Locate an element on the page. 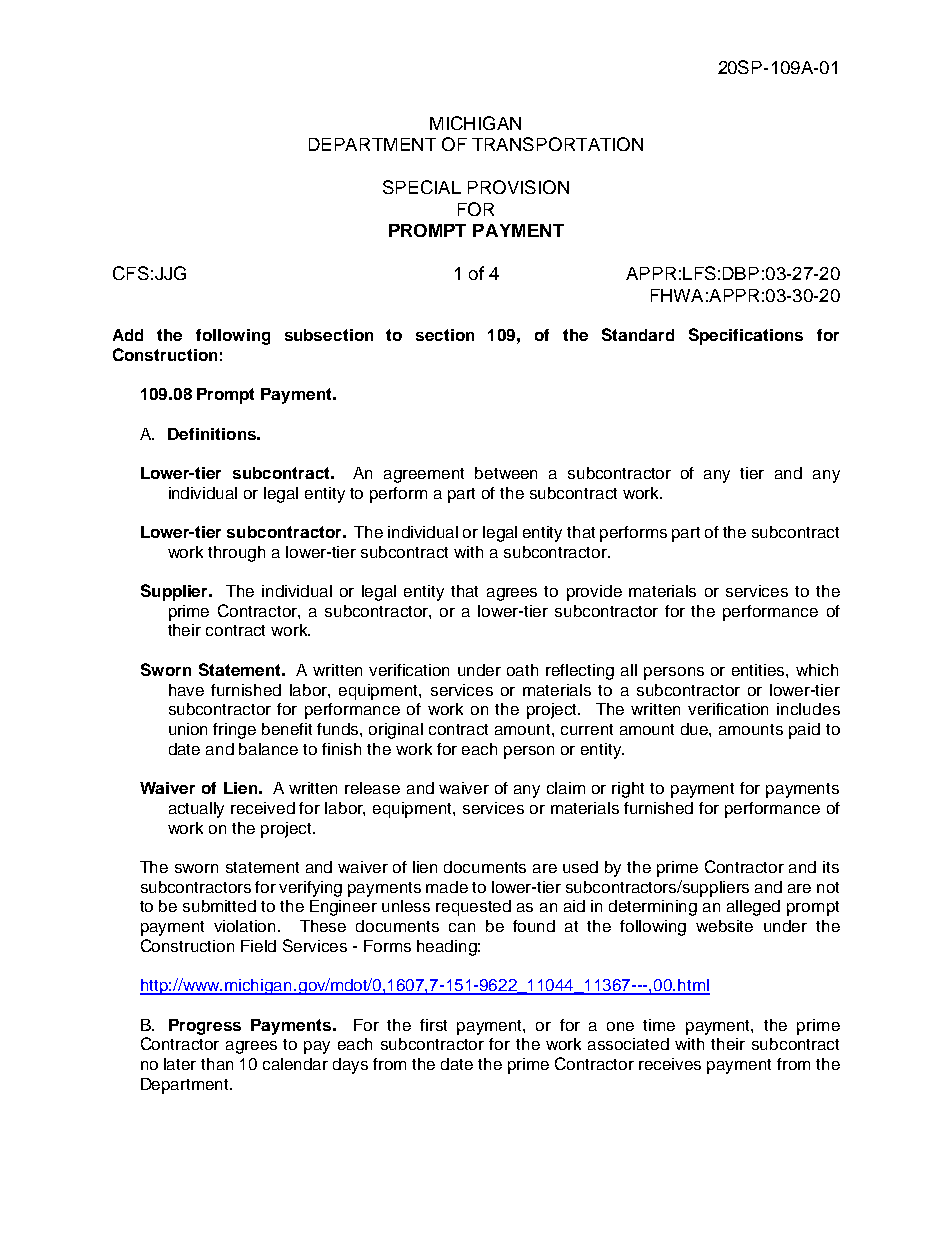 This page has height=1233, width=952. TRANSPORTATION is located at coordinates (557, 144).
